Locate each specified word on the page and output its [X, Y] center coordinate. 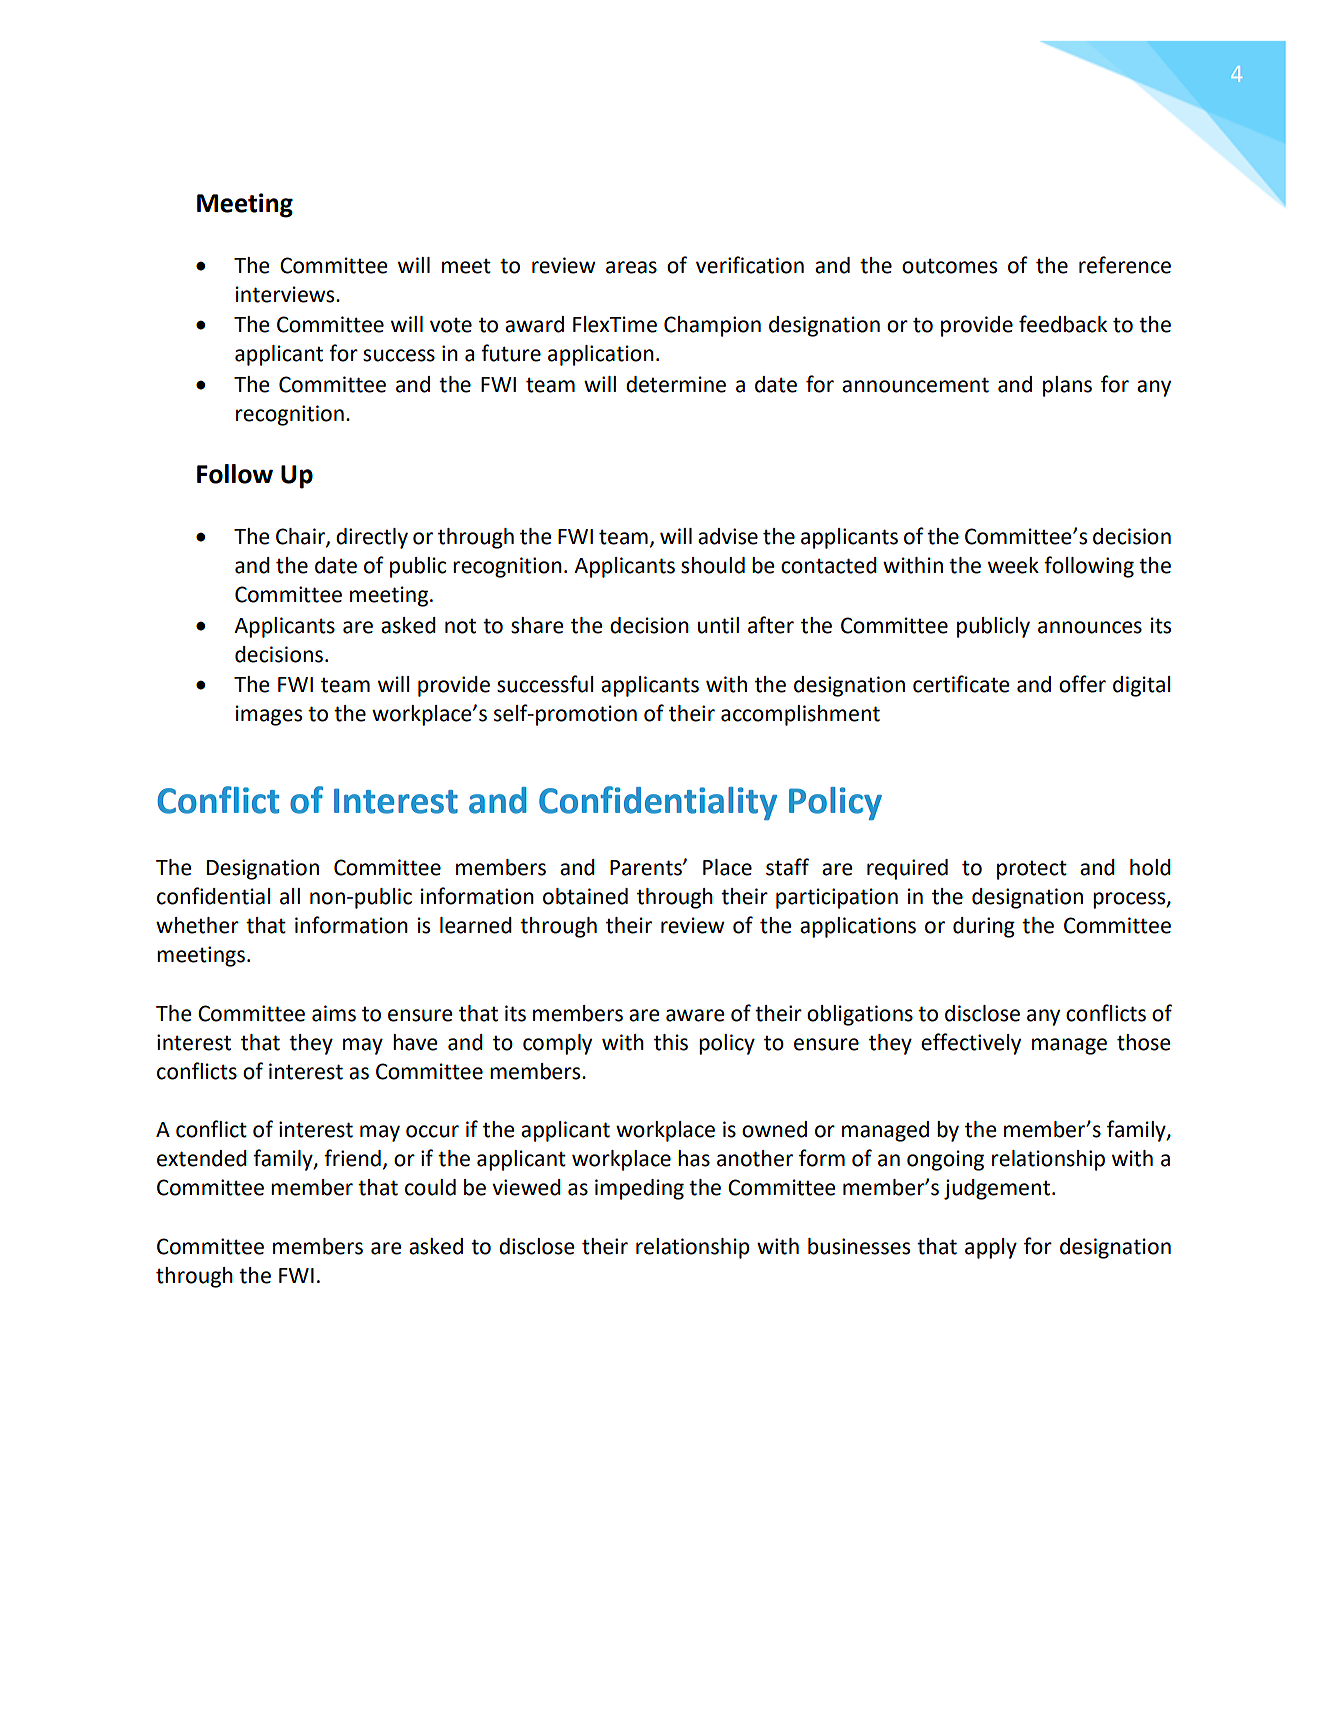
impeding [639, 1189]
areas [631, 267]
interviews [286, 294]
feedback [1063, 324]
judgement [997, 1189]
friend [352, 1158]
